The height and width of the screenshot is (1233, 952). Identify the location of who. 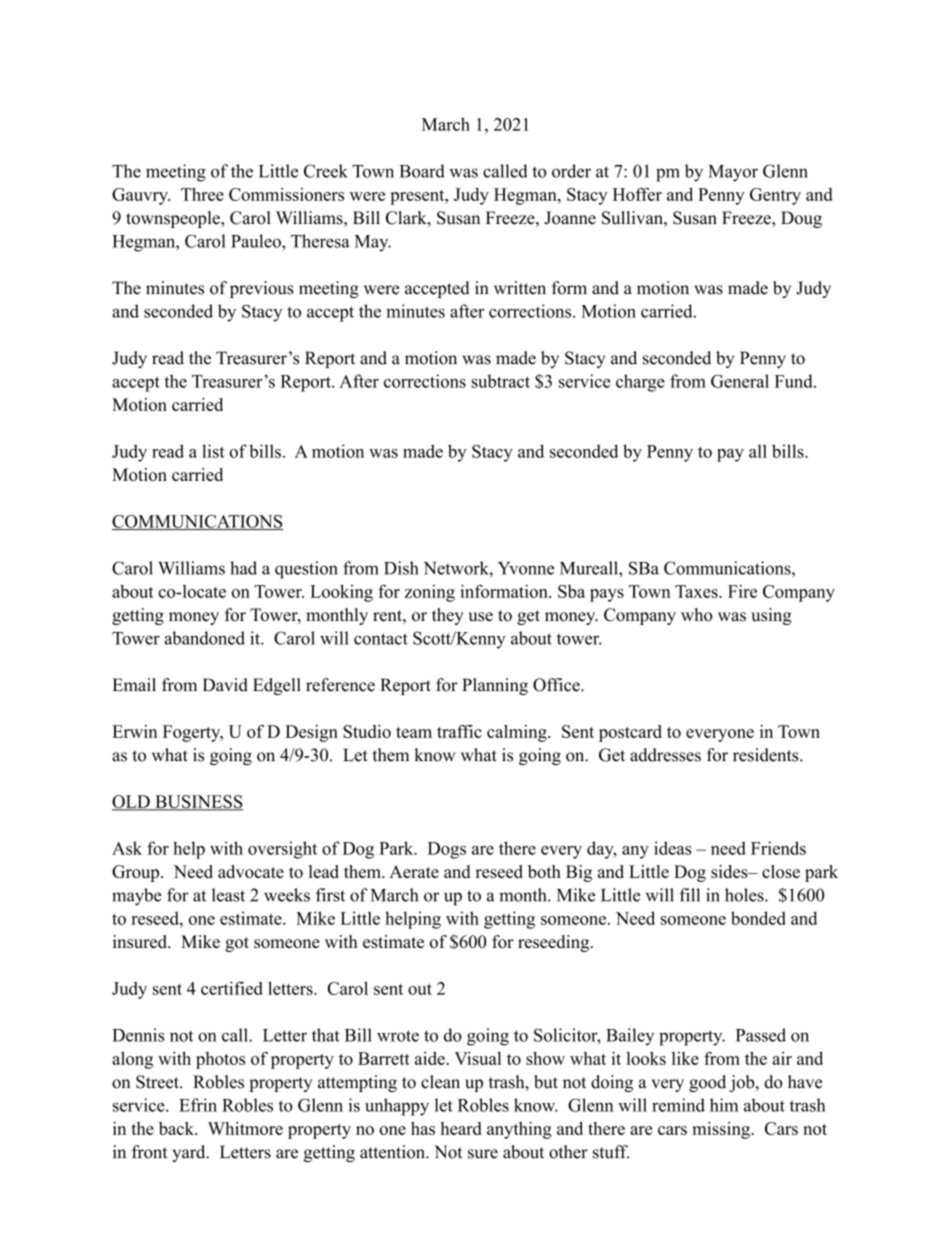
(697, 615).
